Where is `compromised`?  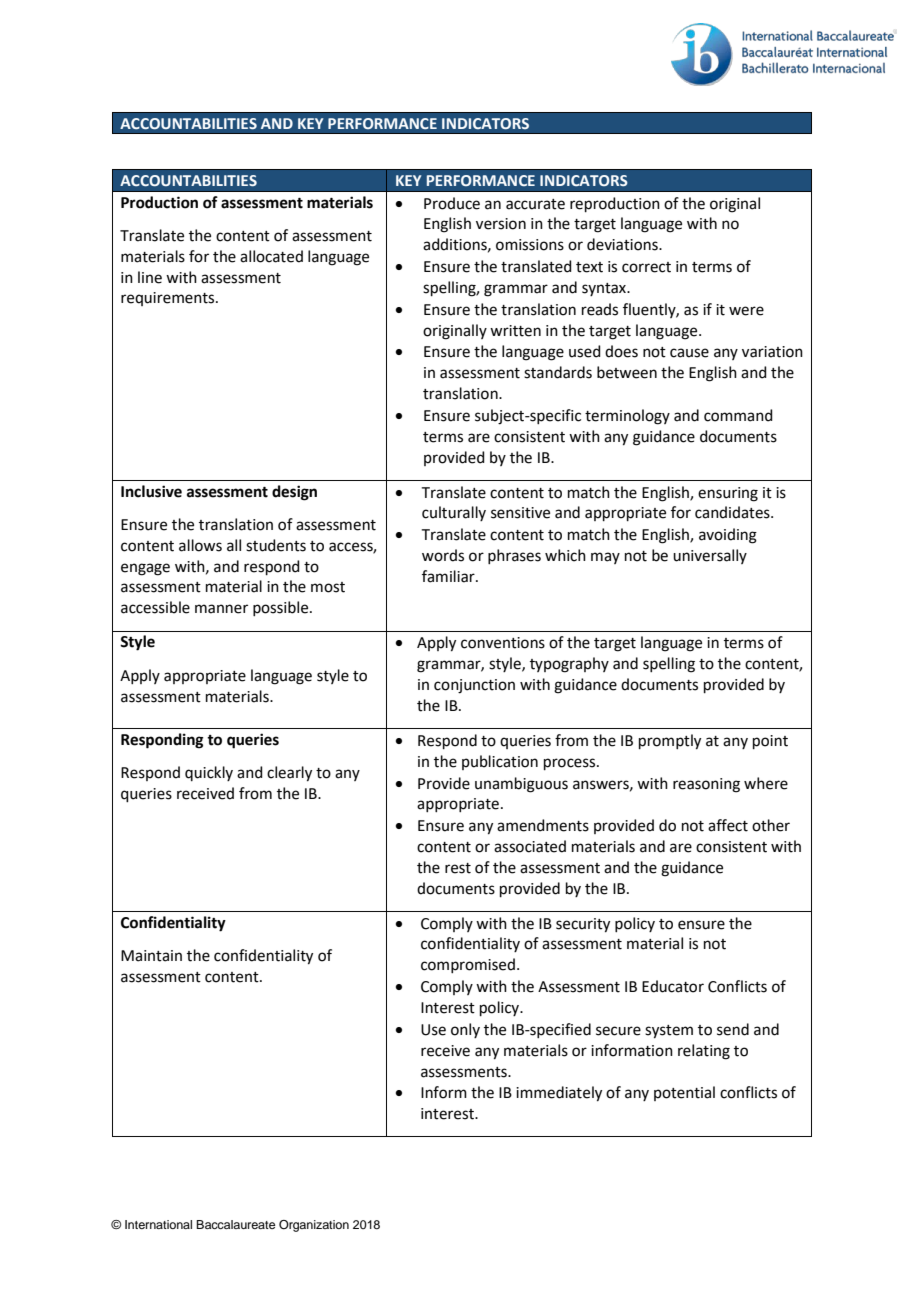
compromised is located at coordinates (468, 965).
